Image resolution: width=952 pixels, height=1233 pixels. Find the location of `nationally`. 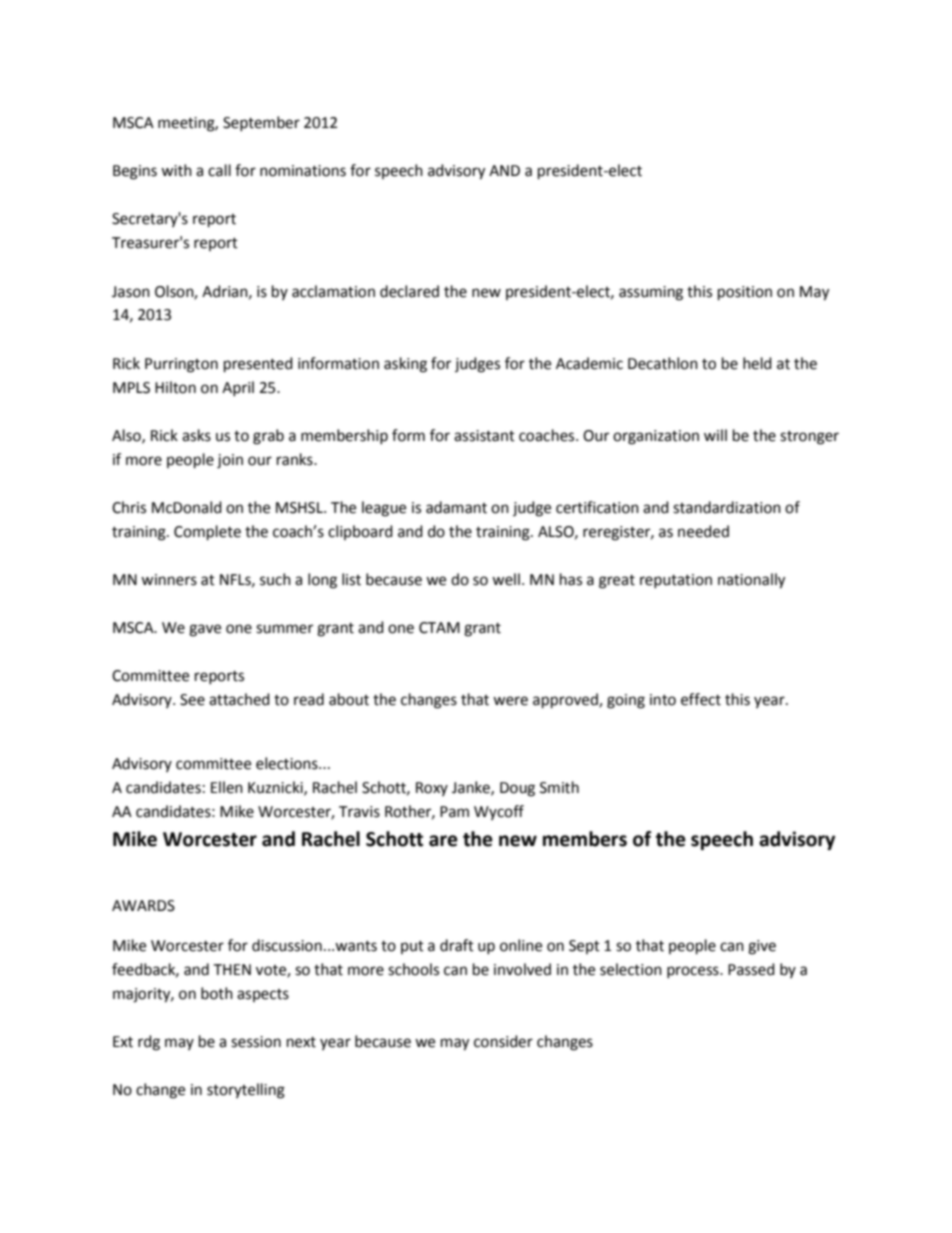

nationally is located at coordinates (751, 581).
